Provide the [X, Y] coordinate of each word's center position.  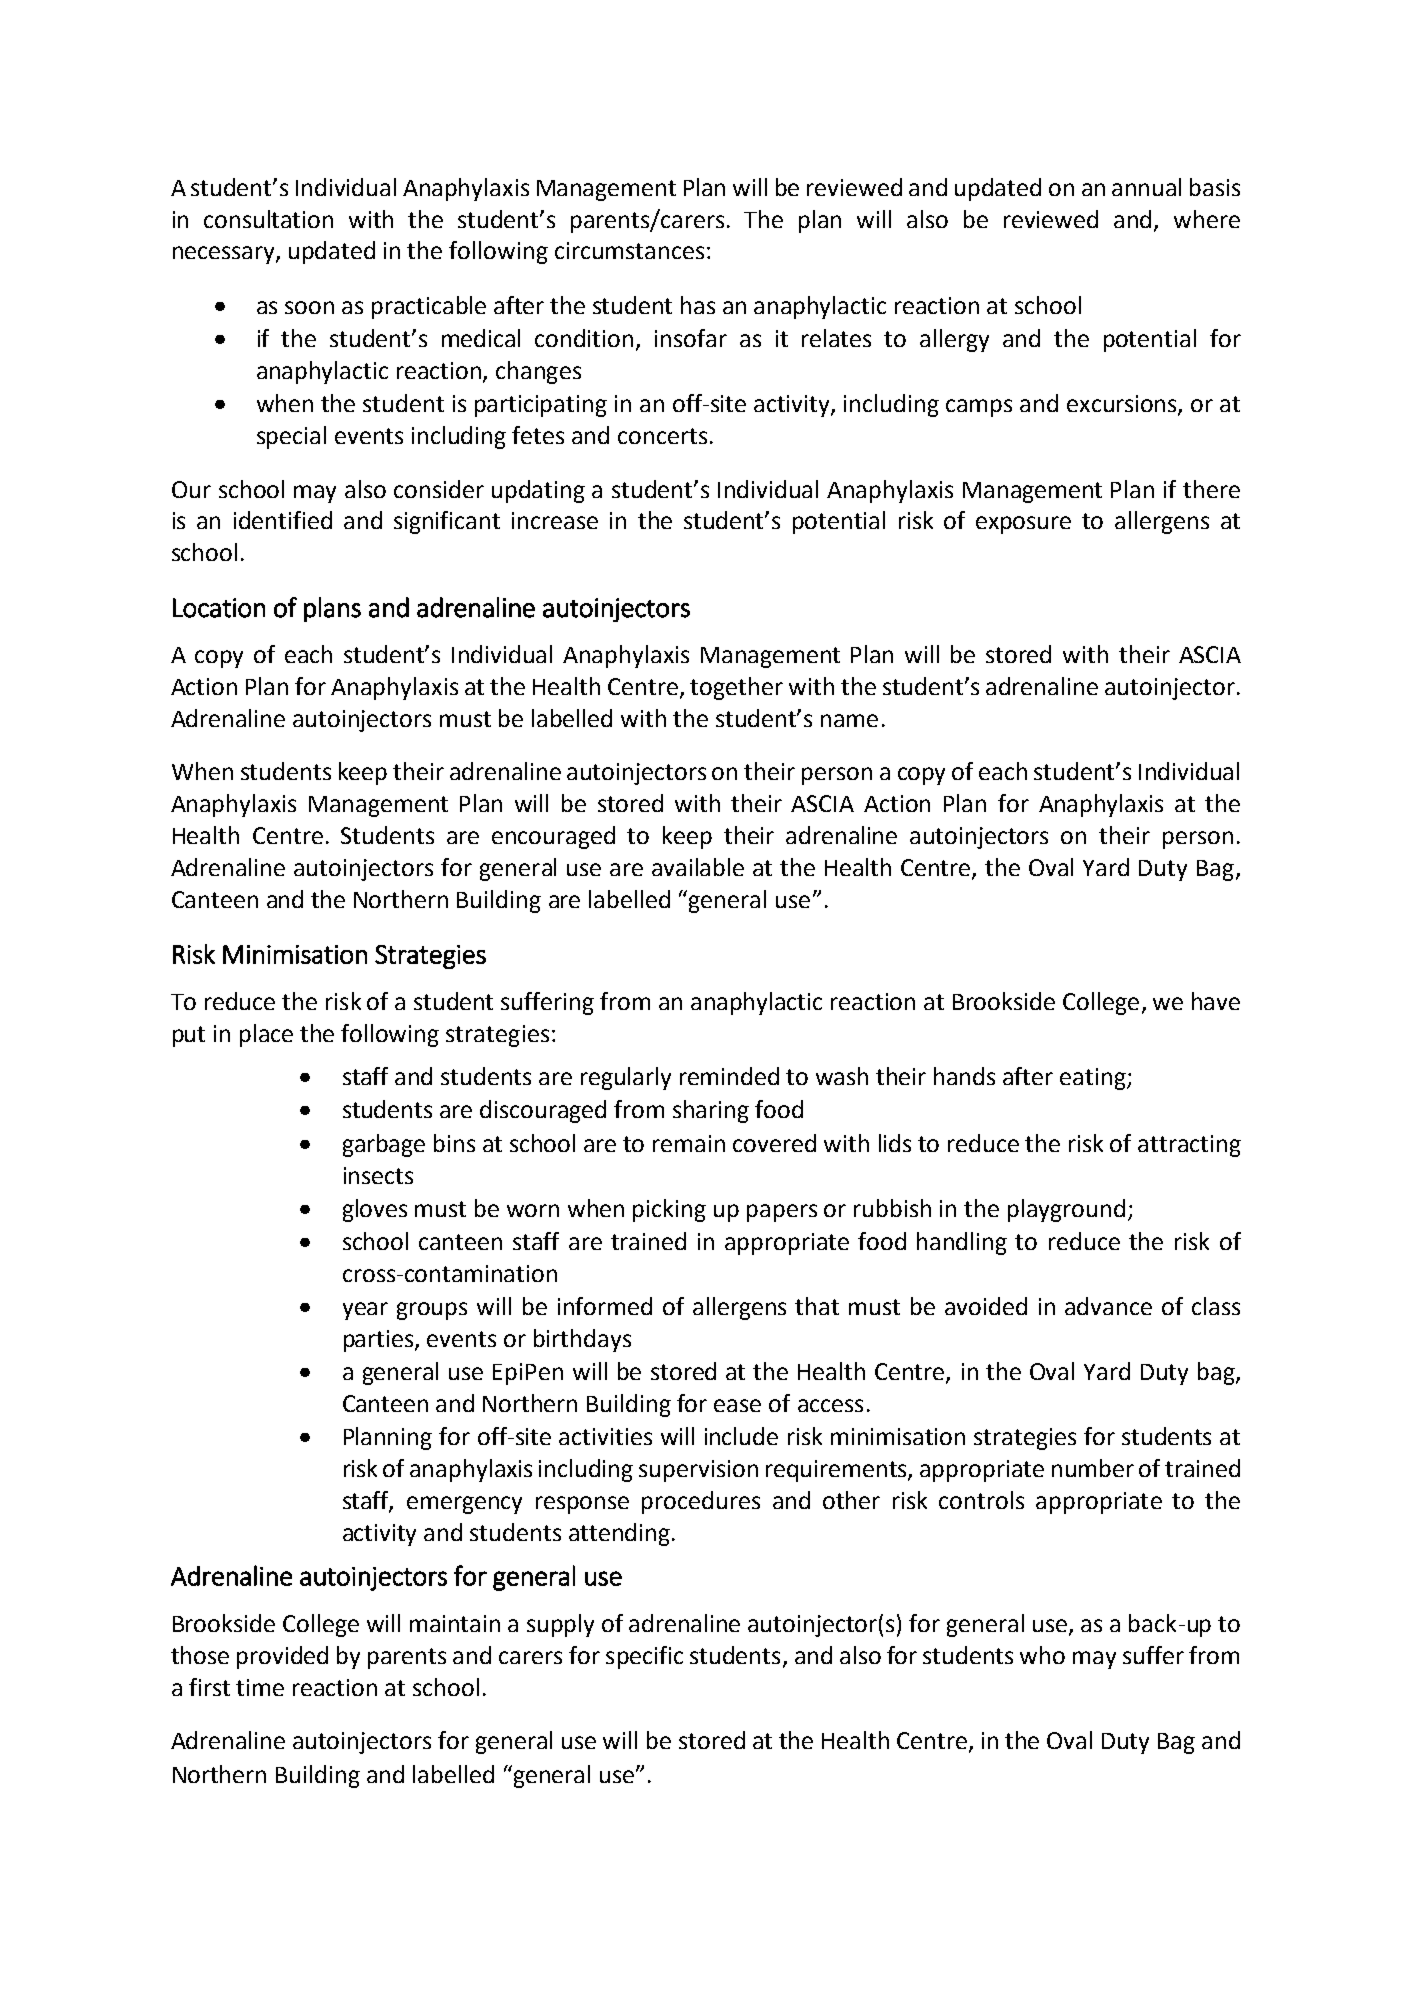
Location [219, 608]
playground [1066, 1210]
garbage [384, 1145]
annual [1146, 187]
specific [644, 1657]
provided [282, 1657]
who [1042, 1655]
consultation [268, 219]
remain [689, 1143]
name [849, 720]
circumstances [629, 250]
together [736, 688]
